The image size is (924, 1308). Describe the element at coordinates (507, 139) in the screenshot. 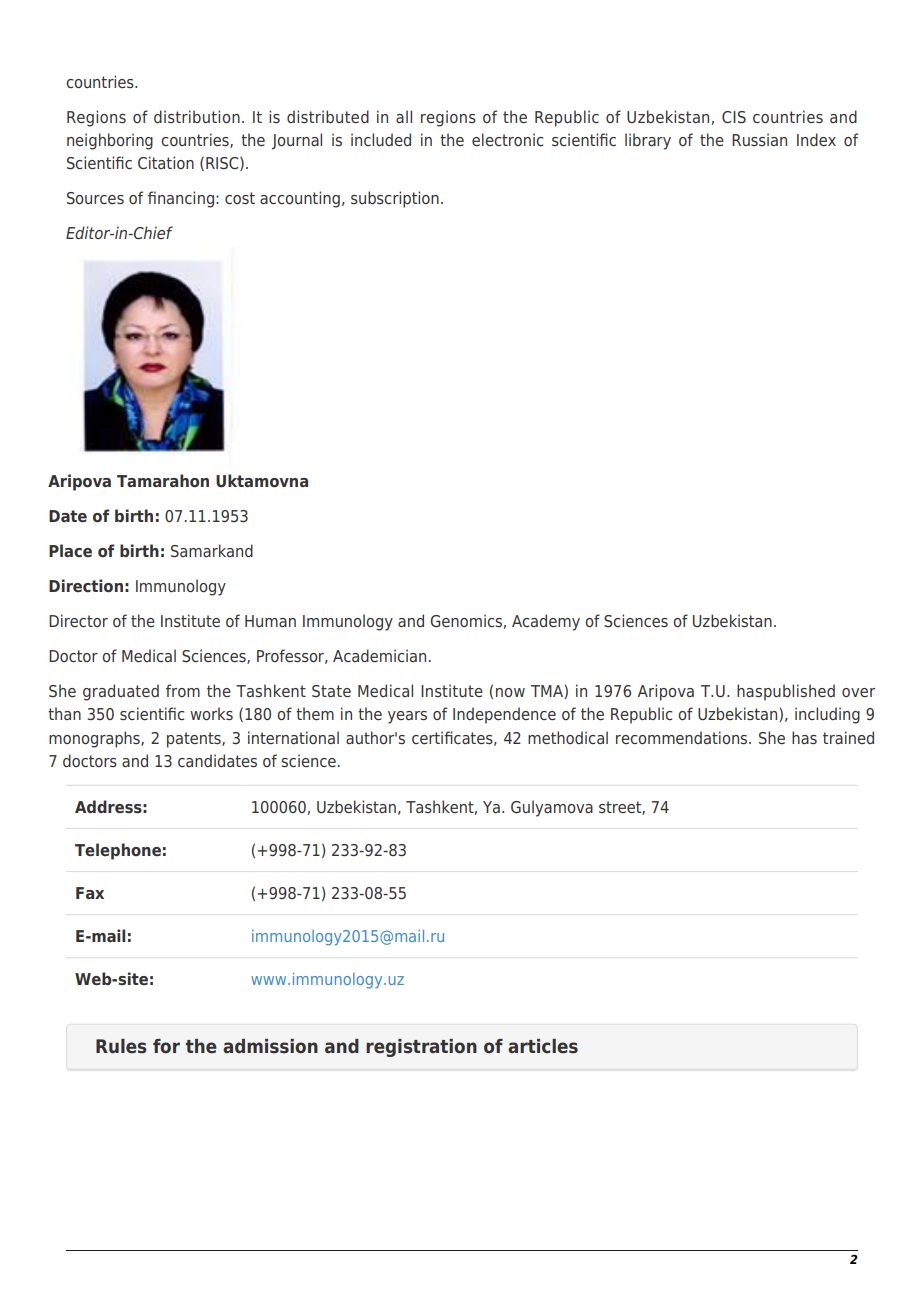

I see `electronic` at that location.
